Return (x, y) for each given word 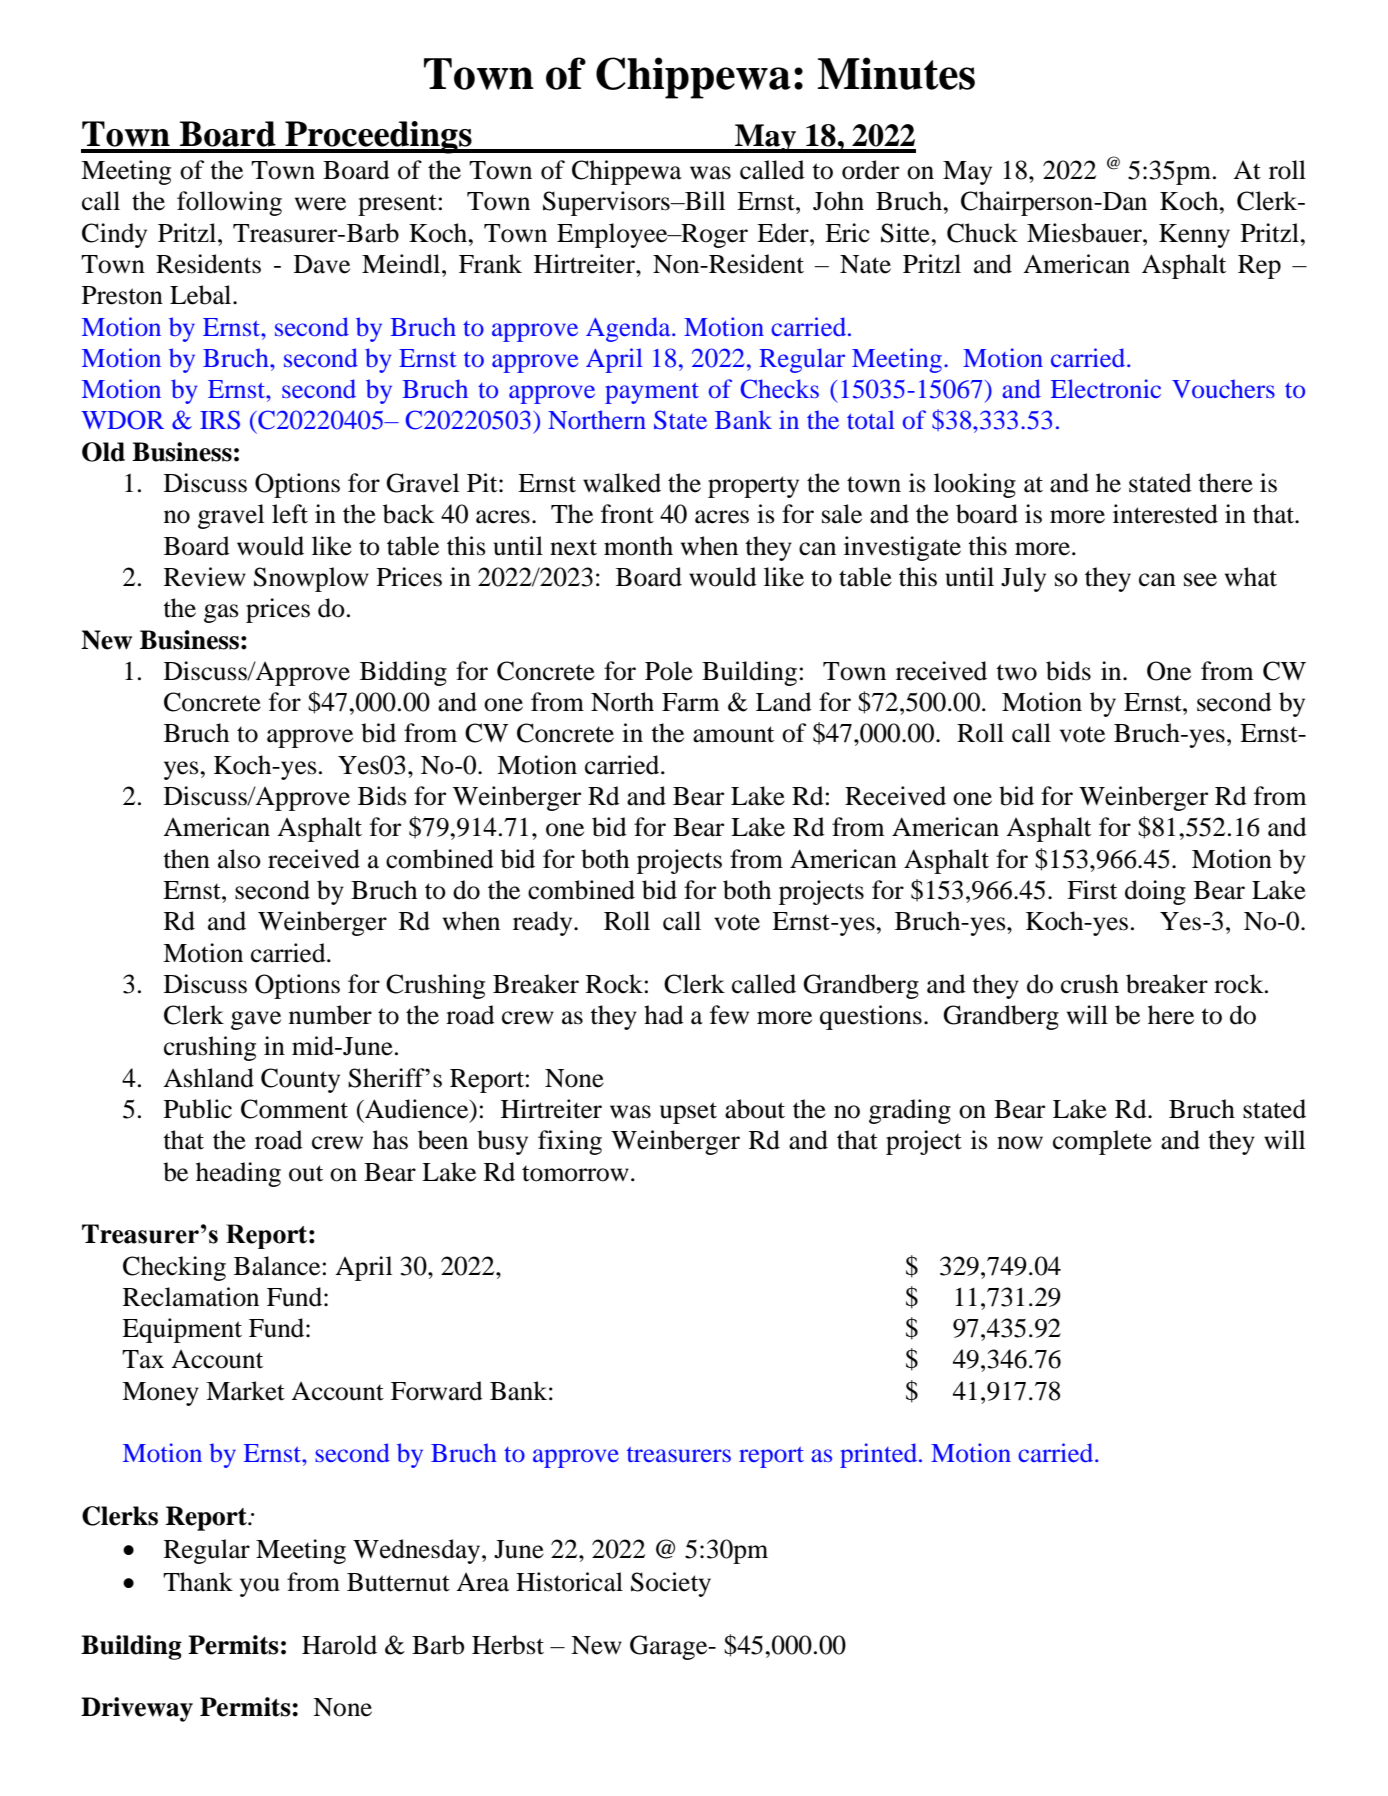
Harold (339, 1645)
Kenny (1194, 236)
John (838, 201)
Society (671, 1584)
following (229, 203)
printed (880, 1455)
